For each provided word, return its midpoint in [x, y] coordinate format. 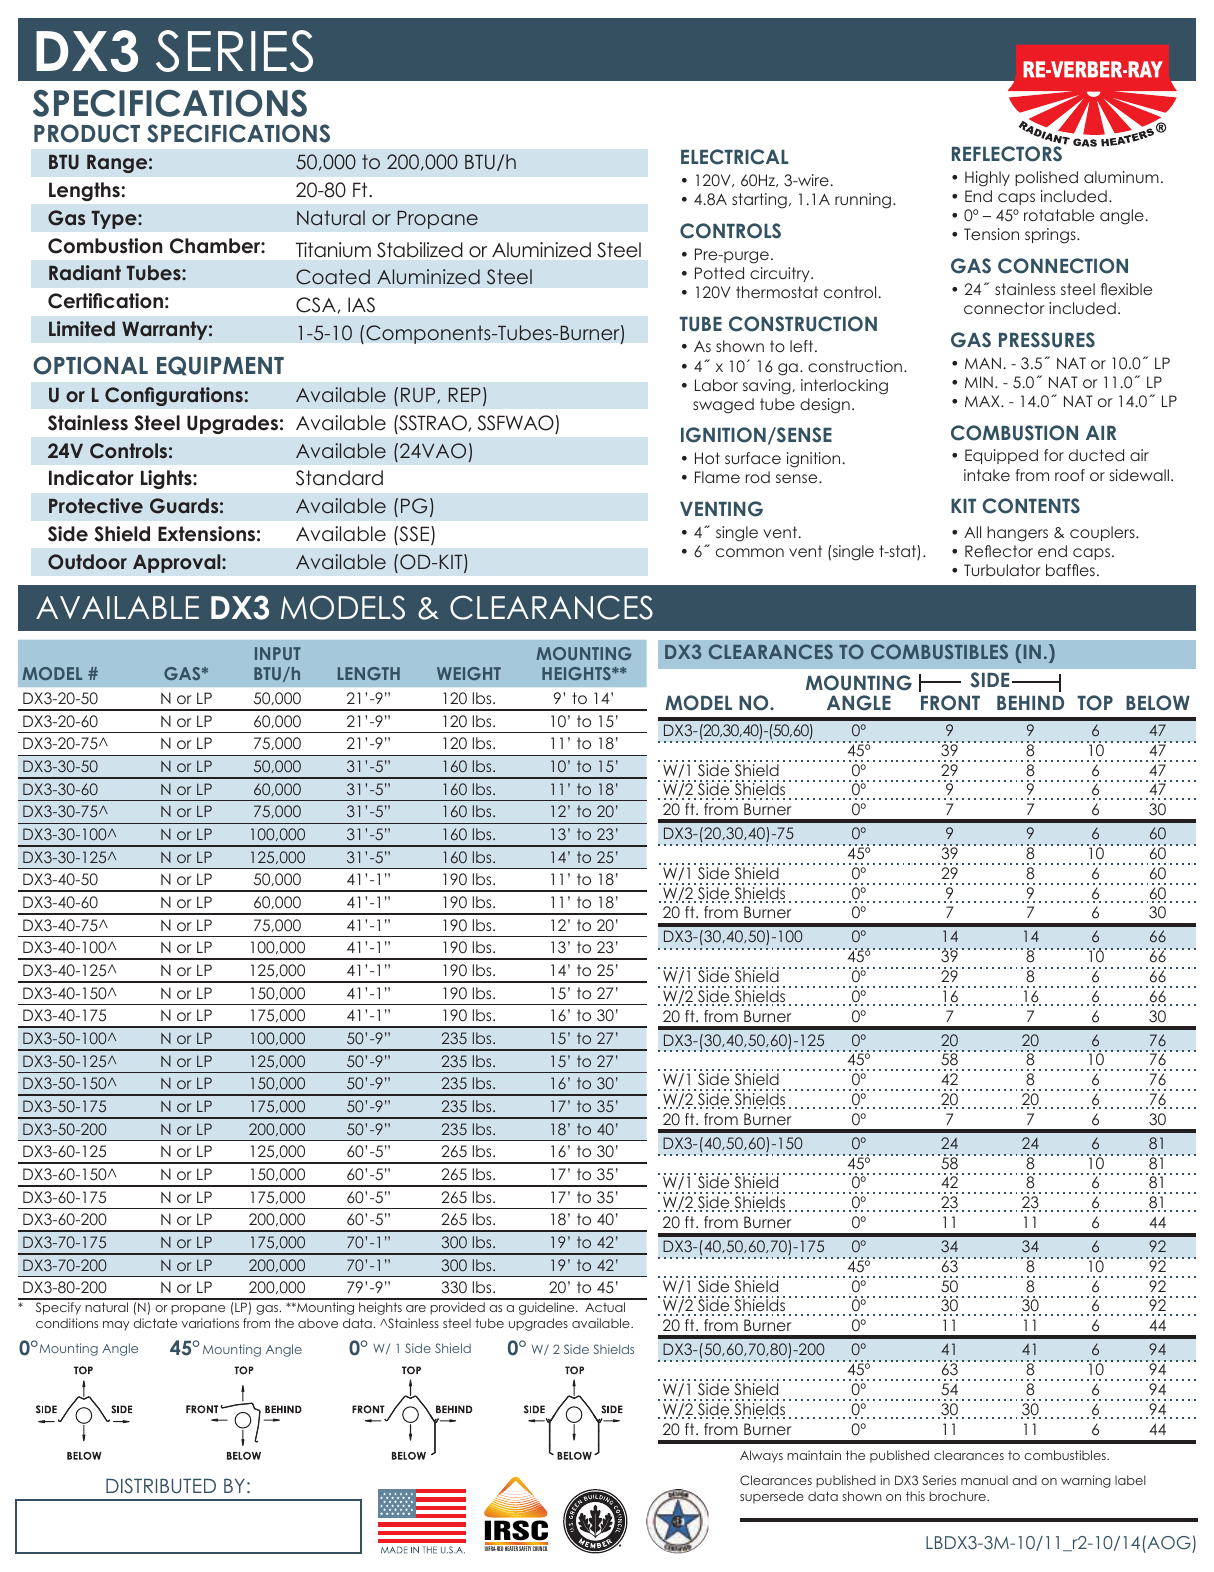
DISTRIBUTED [161, 1486]
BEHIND [1030, 703]
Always [761, 1456]
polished [1046, 178]
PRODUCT [87, 133]
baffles [1070, 570]
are [416, 1308]
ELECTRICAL [735, 157]
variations [210, 1323]
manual [984, 1480]
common [750, 552]
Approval [178, 563]
